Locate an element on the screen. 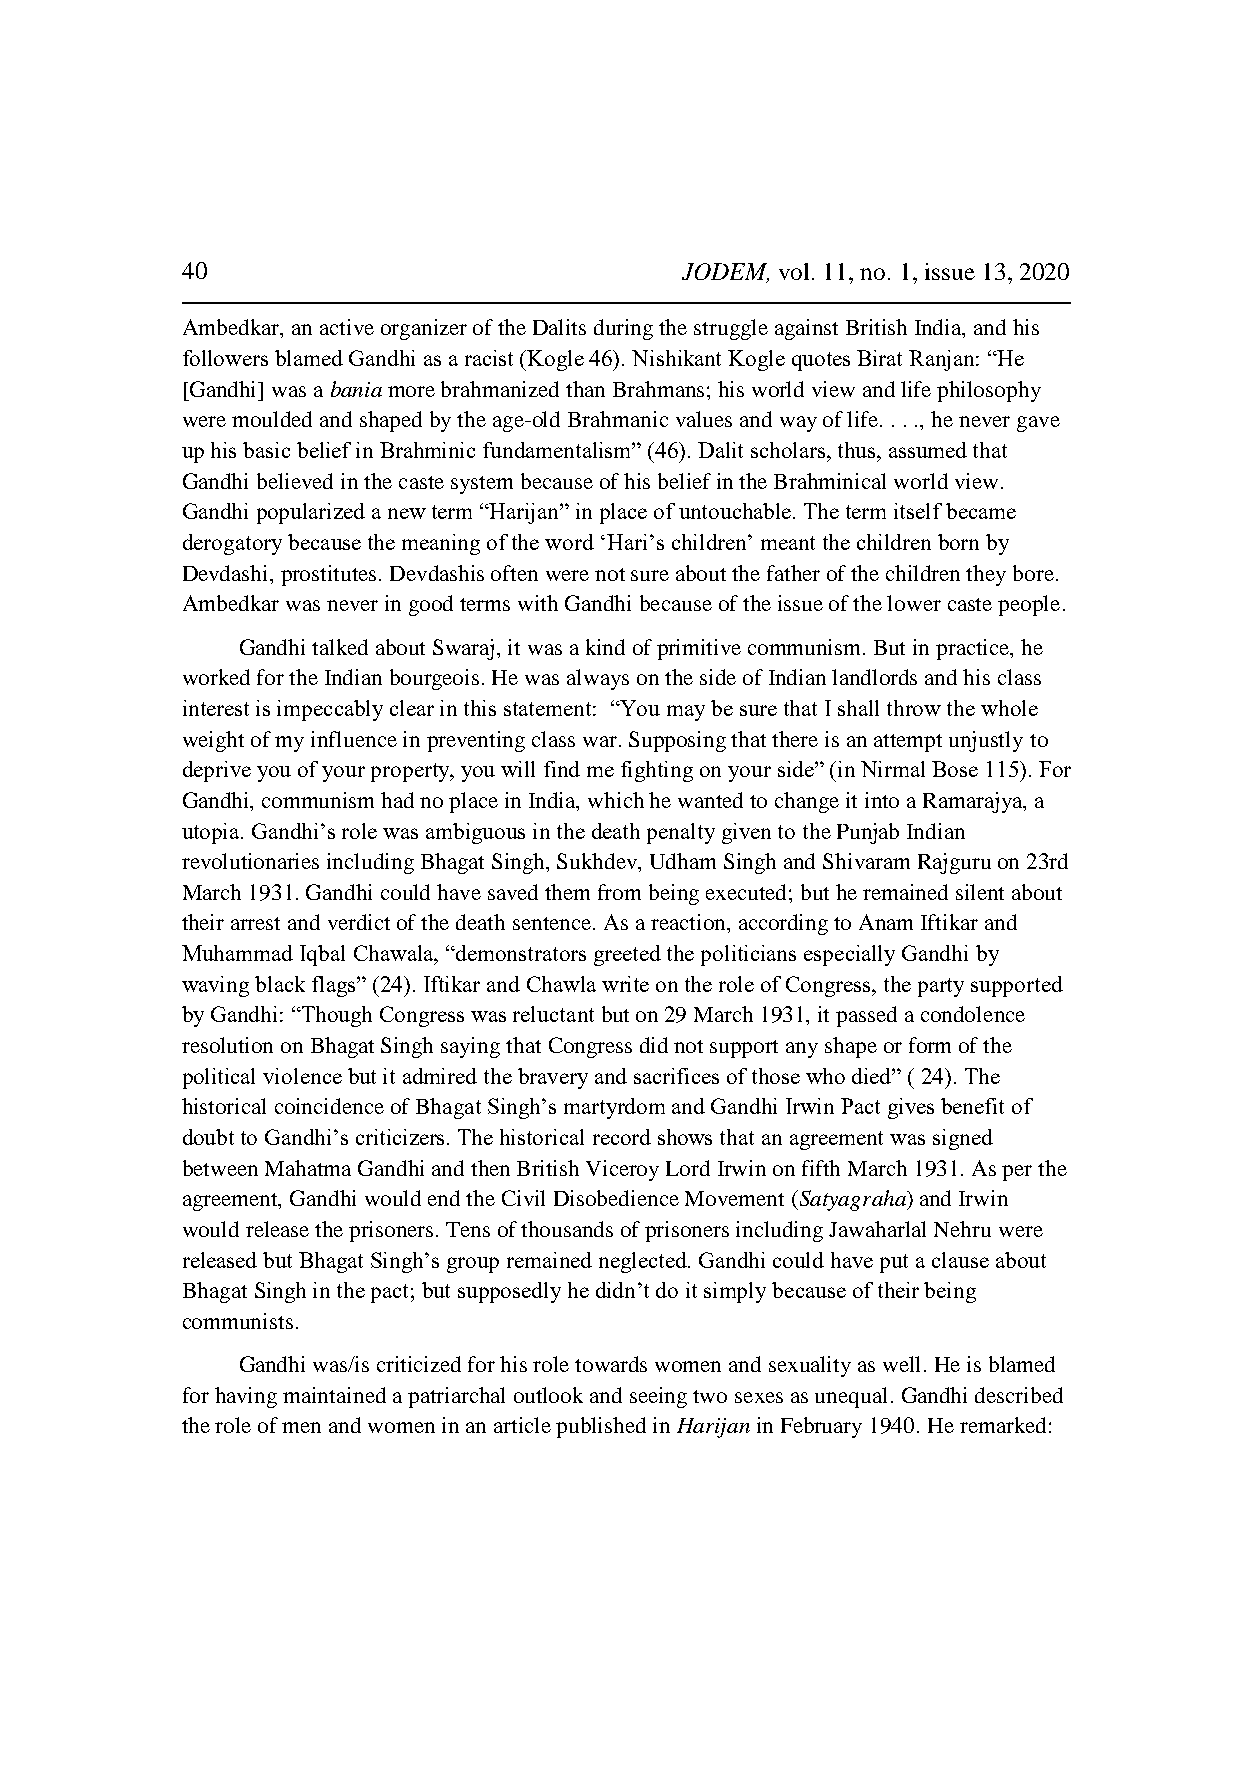 This screenshot has height=1773, width=1254. always is located at coordinates (598, 679).
